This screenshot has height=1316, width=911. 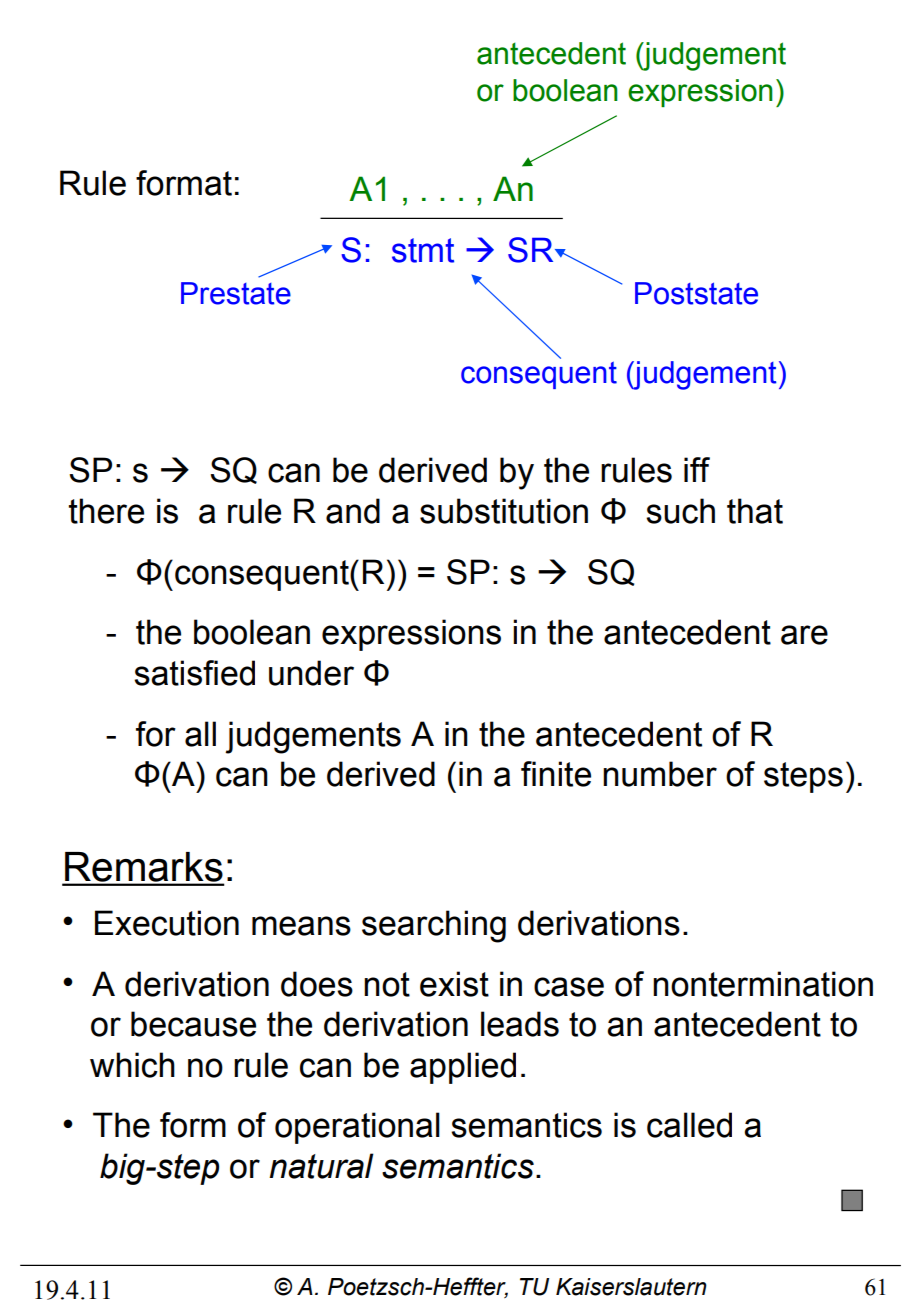 What do you see at coordinates (167, 923) in the screenshot?
I see `Execution` at bounding box center [167, 923].
